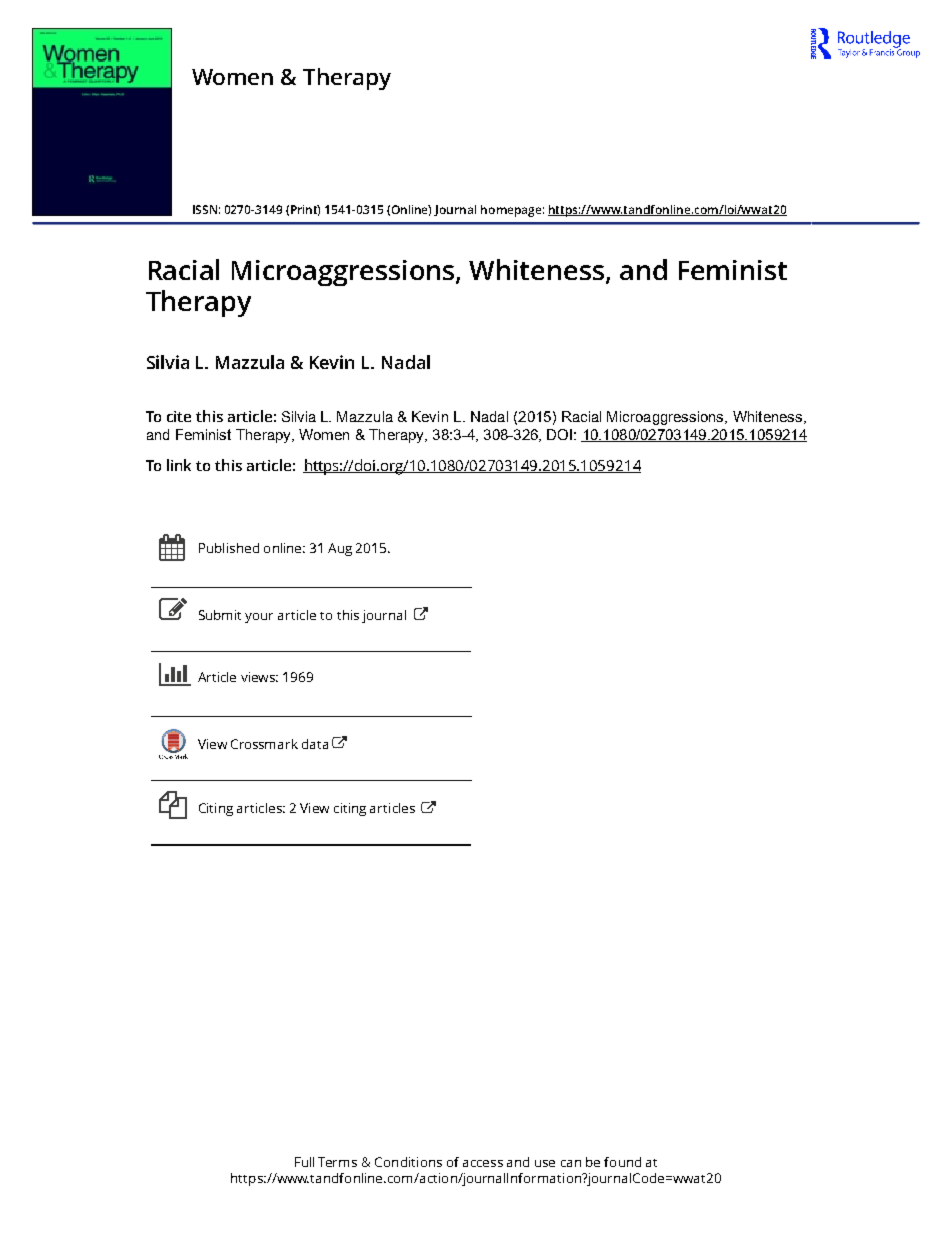  Describe the element at coordinates (408, 1162) in the screenshot. I see `Conditions` at that location.
